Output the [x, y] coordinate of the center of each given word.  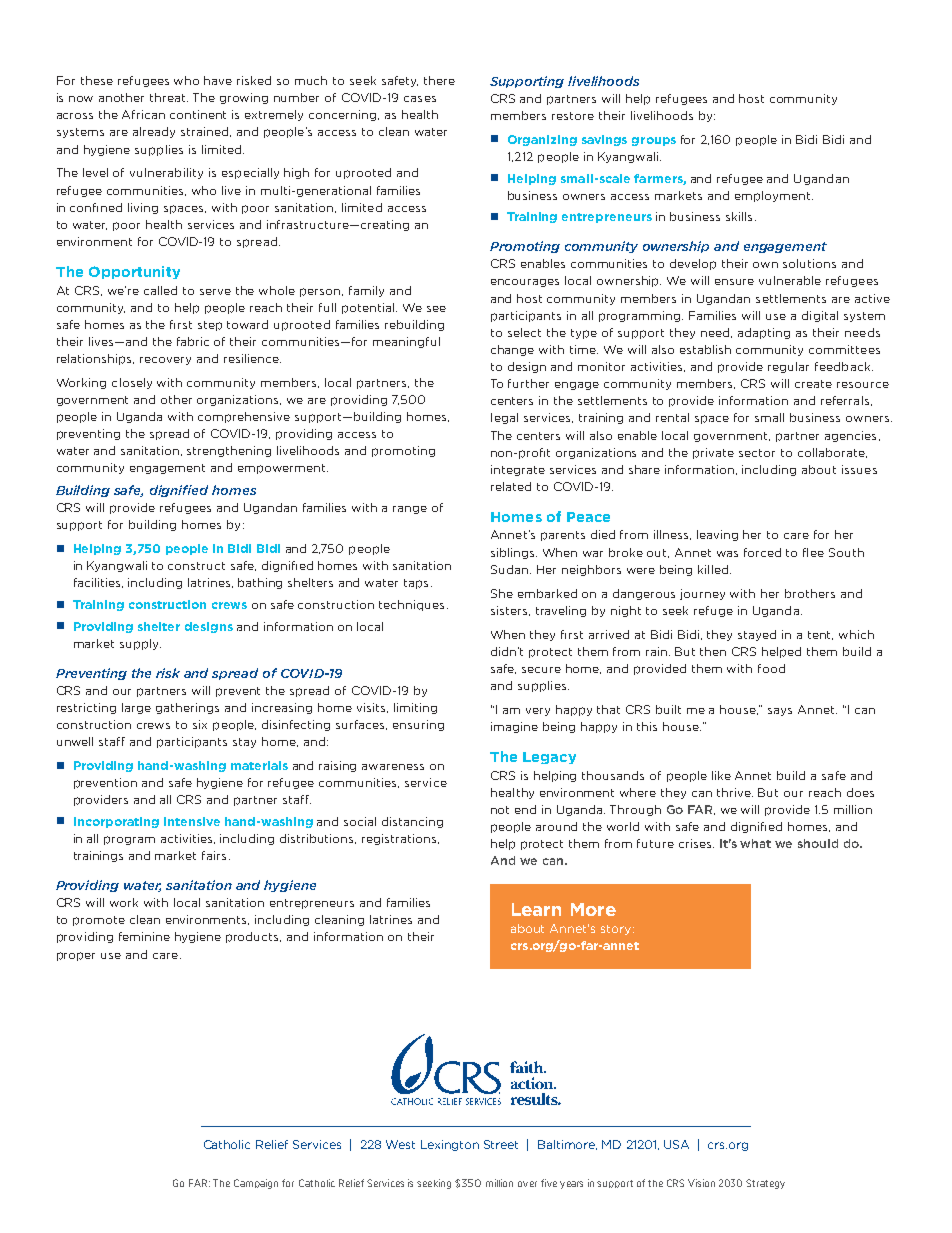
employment [774, 196]
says [780, 712]
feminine [144, 936]
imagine [514, 727]
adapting [764, 333]
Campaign [256, 1184]
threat [169, 97]
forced [762, 552]
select [524, 332]
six [200, 724]
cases [420, 99]
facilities [98, 583]
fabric [193, 341]
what [755, 843]
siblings [514, 553]
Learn [536, 909]
